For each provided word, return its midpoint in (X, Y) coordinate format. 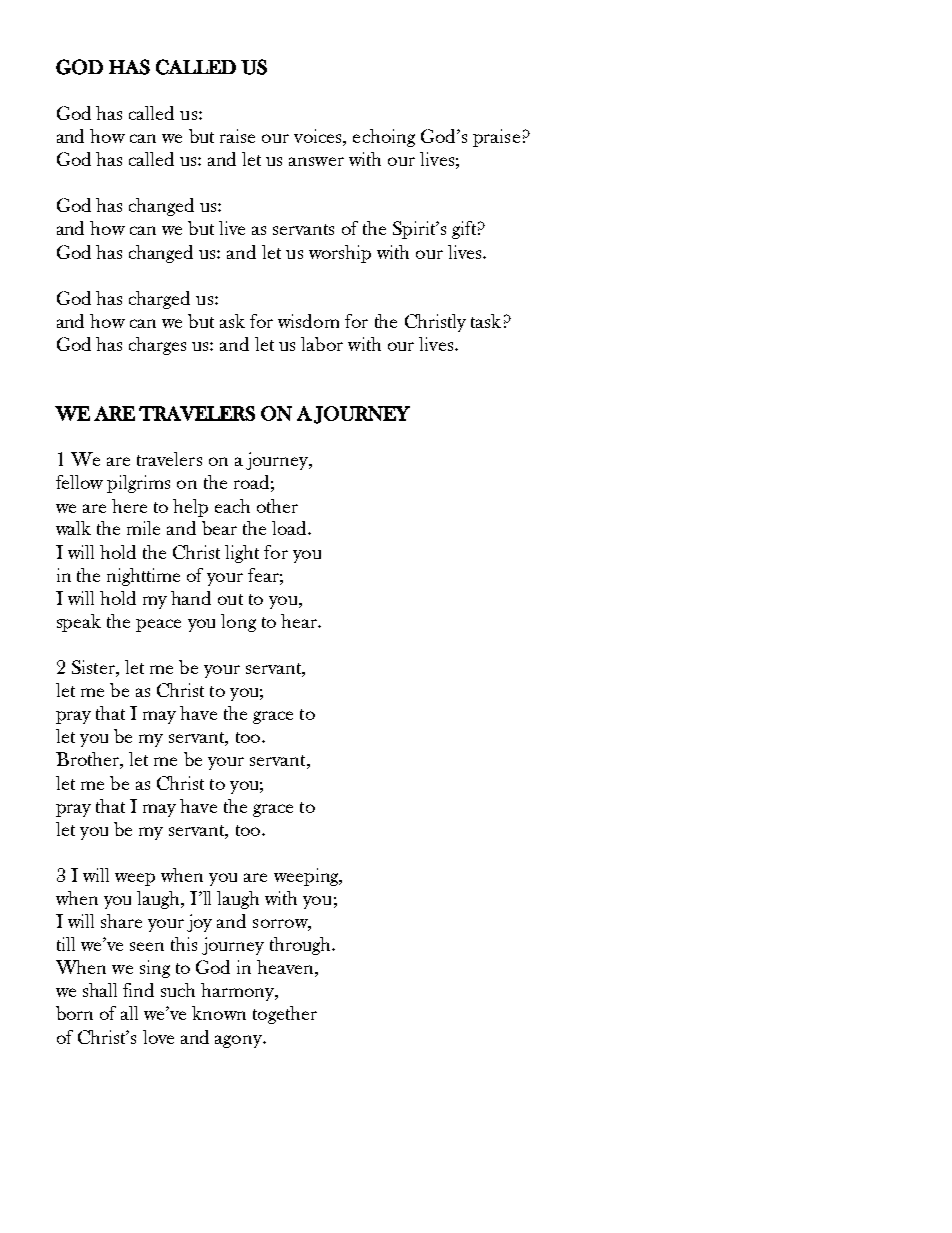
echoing (384, 138)
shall (100, 990)
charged (159, 300)
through (302, 946)
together (285, 1015)
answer (316, 161)
